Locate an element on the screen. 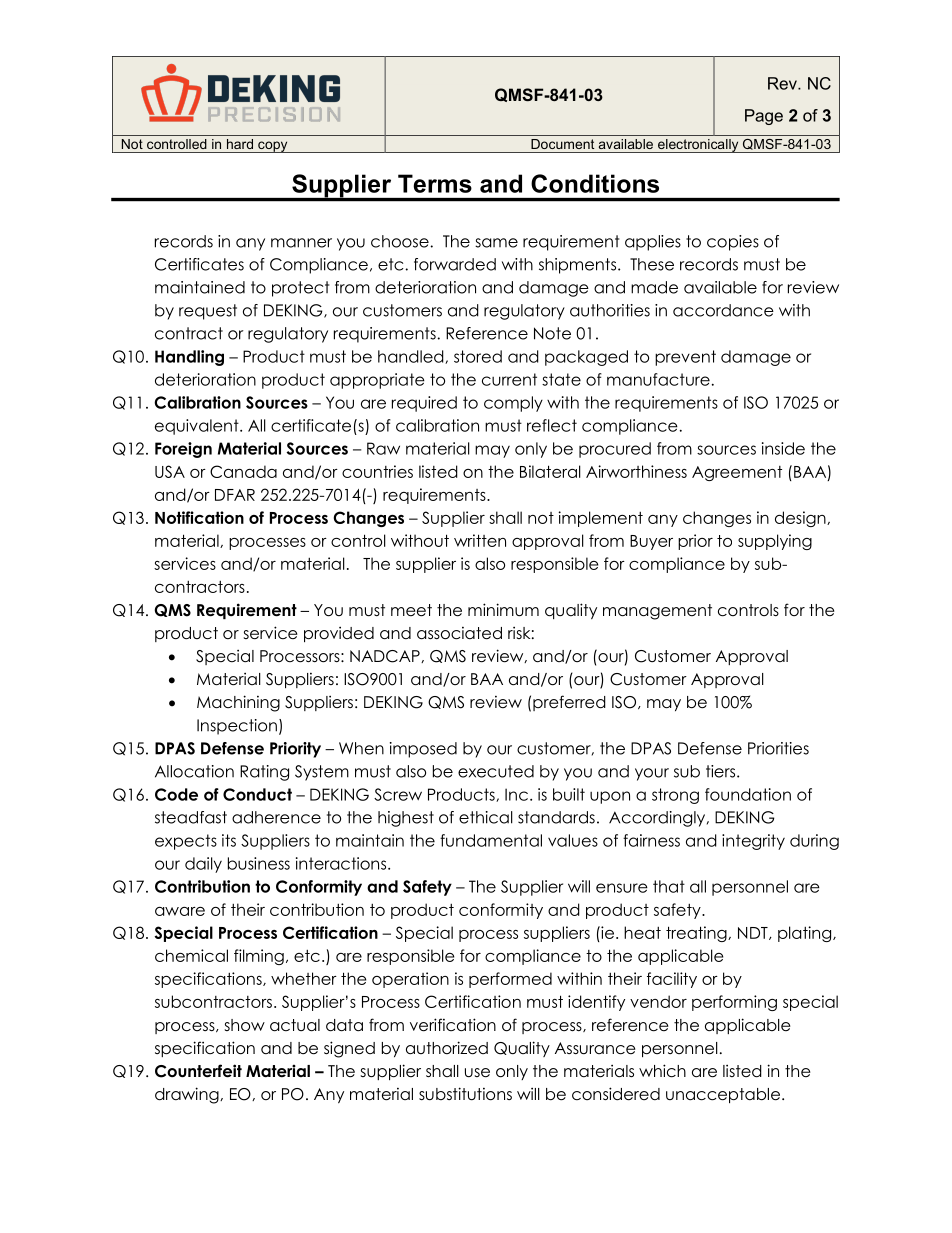  Terms is located at coordinates (435, 183).
